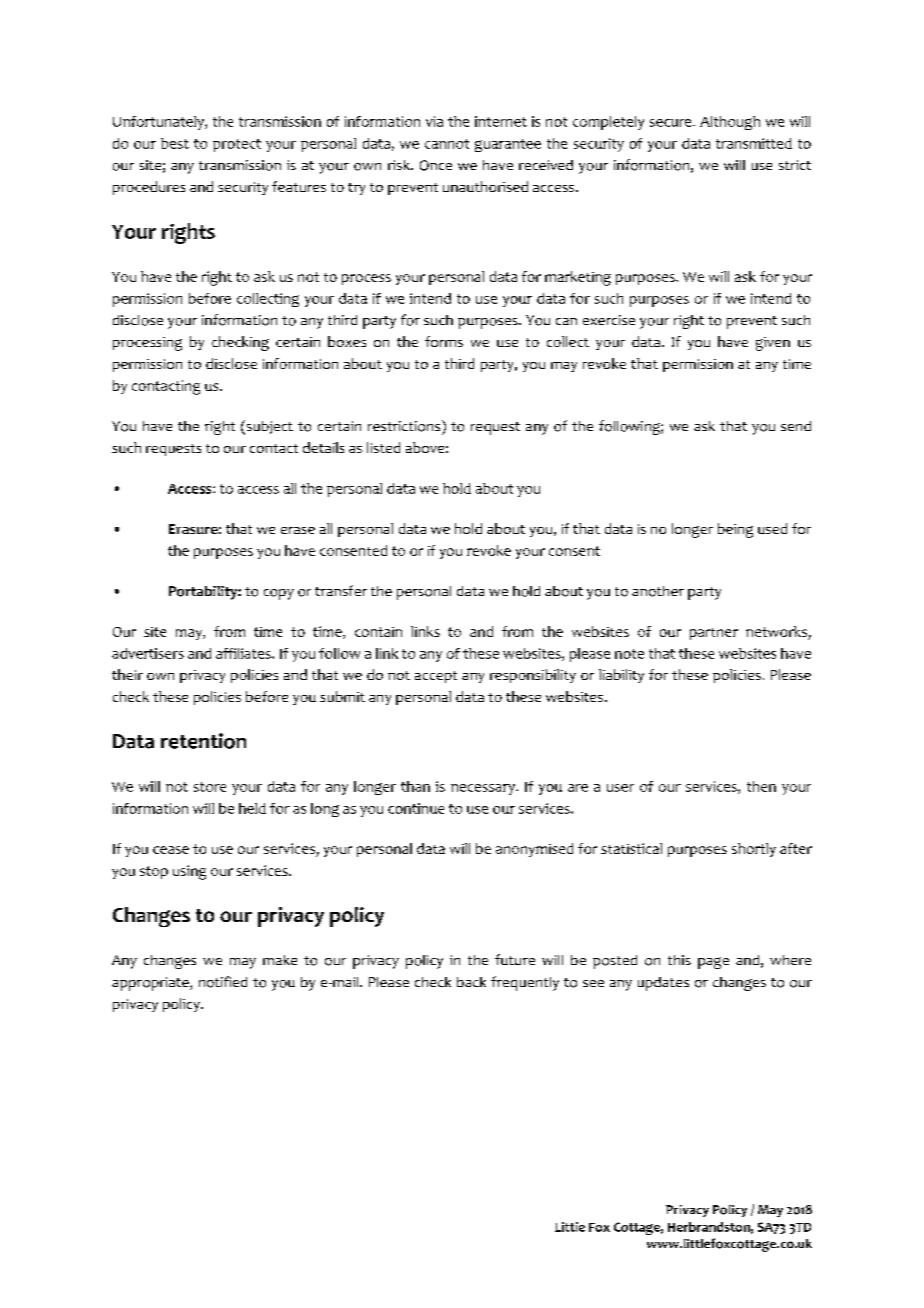 The width and height of the page is (924, 1308). I want to click on back, so click(471, 982).
